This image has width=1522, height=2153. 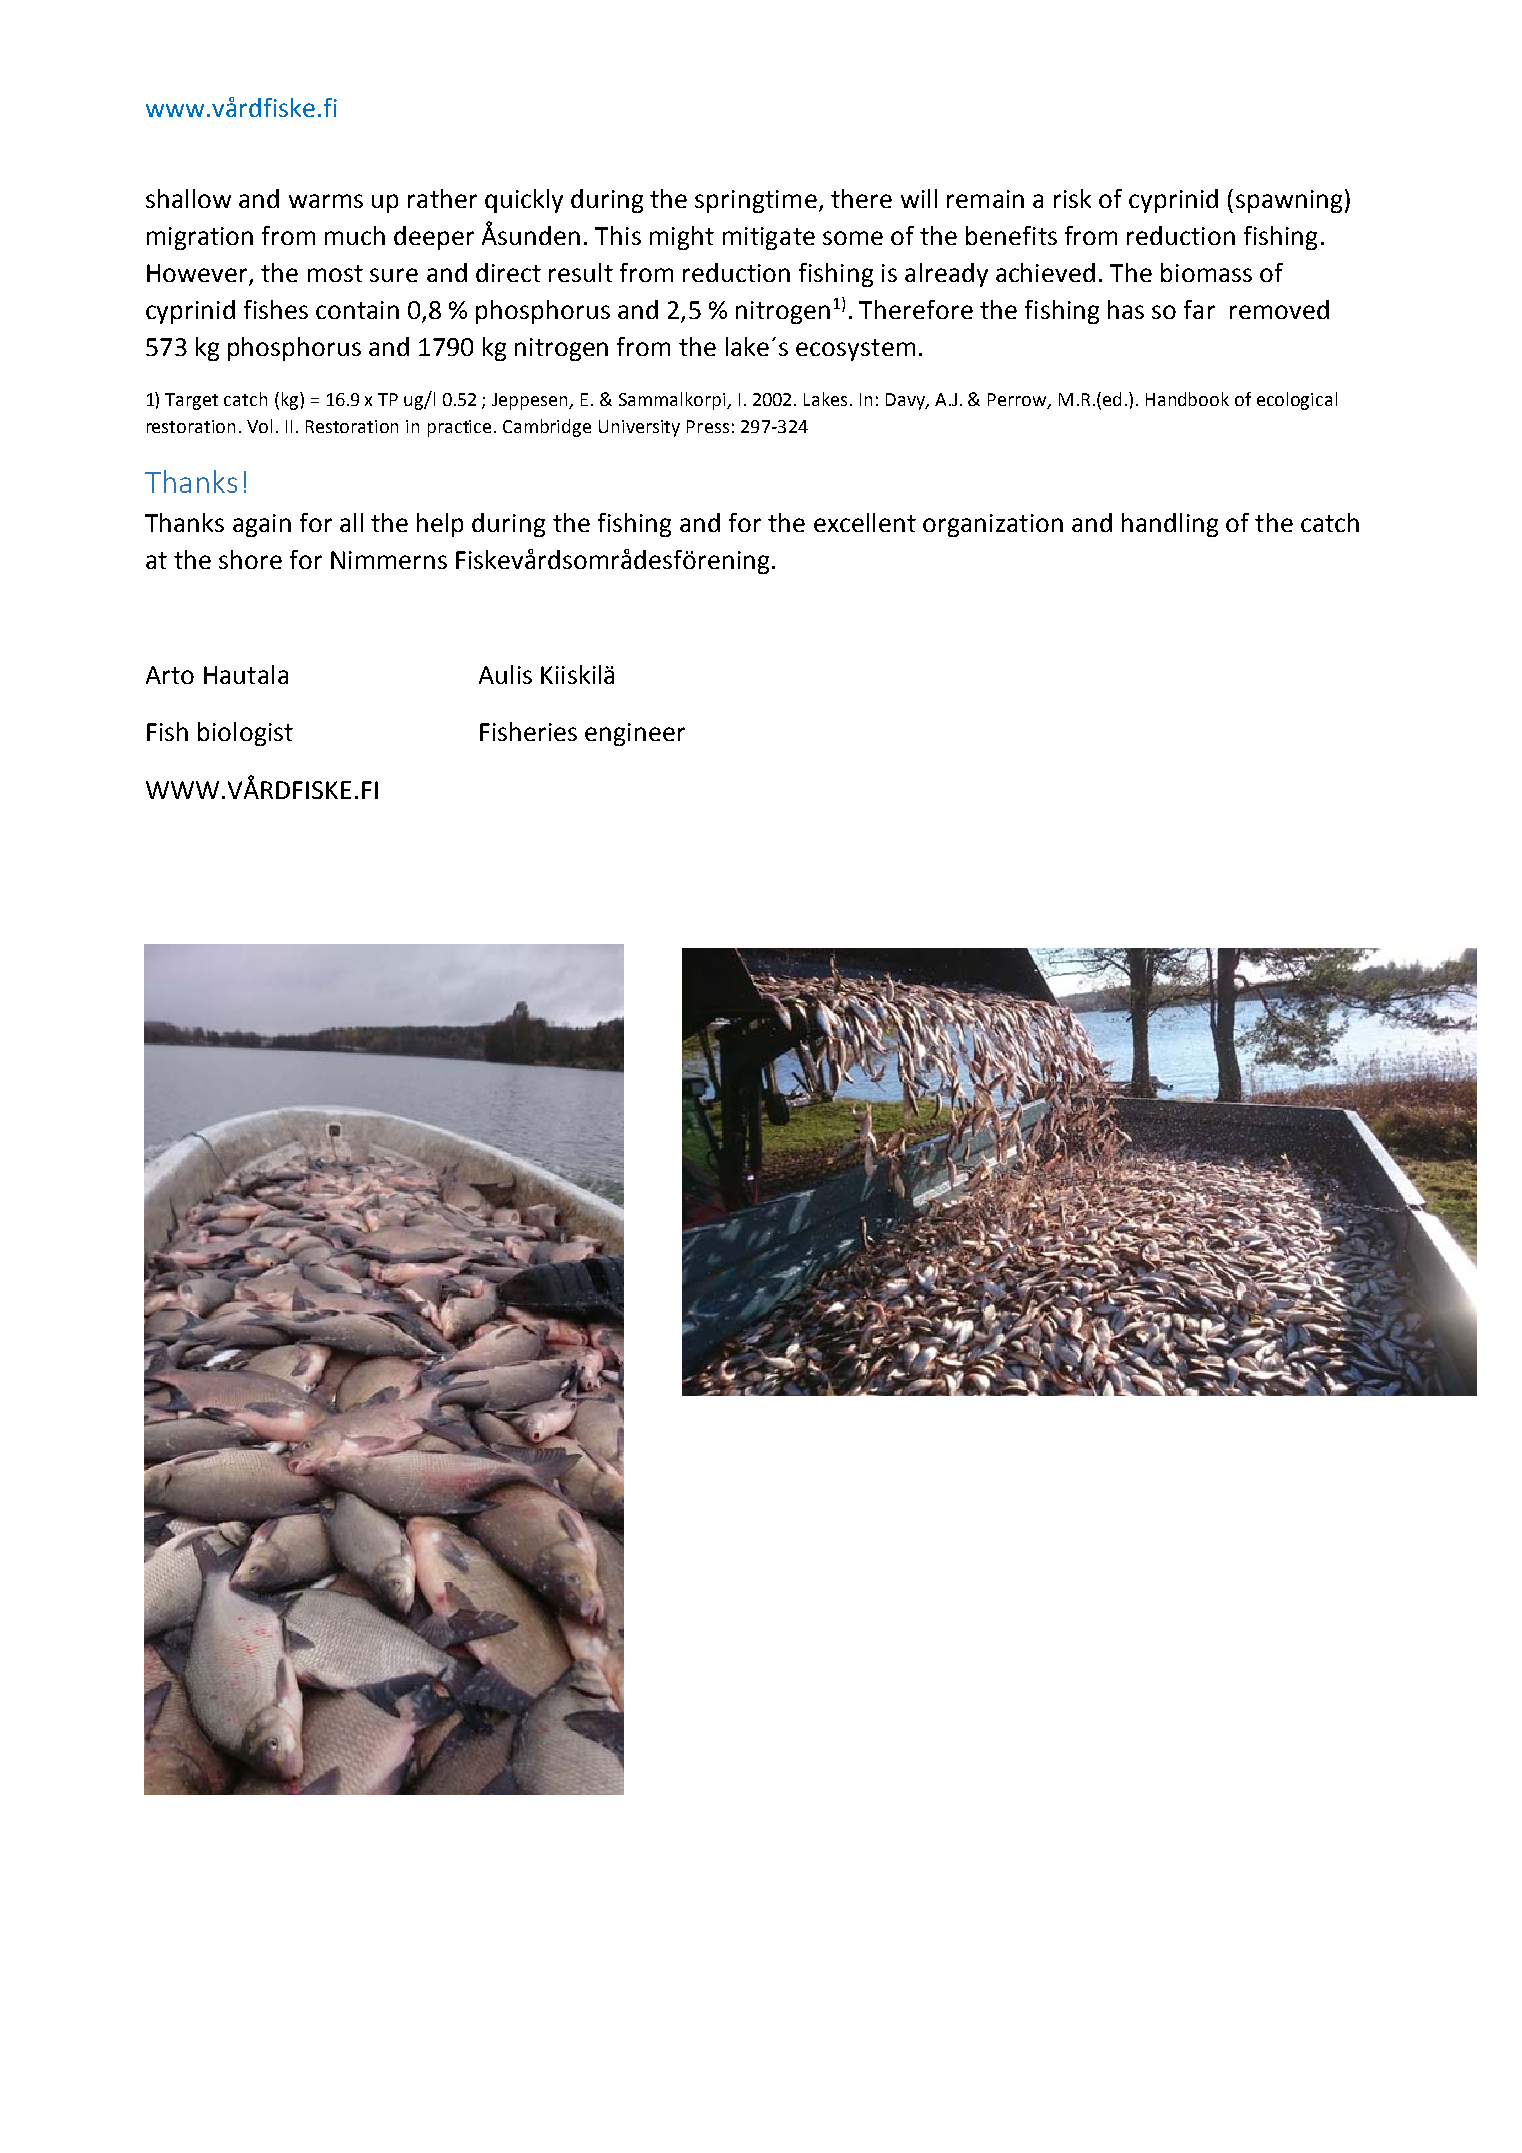 I want to click on Target, so click(x=191, y=401).
